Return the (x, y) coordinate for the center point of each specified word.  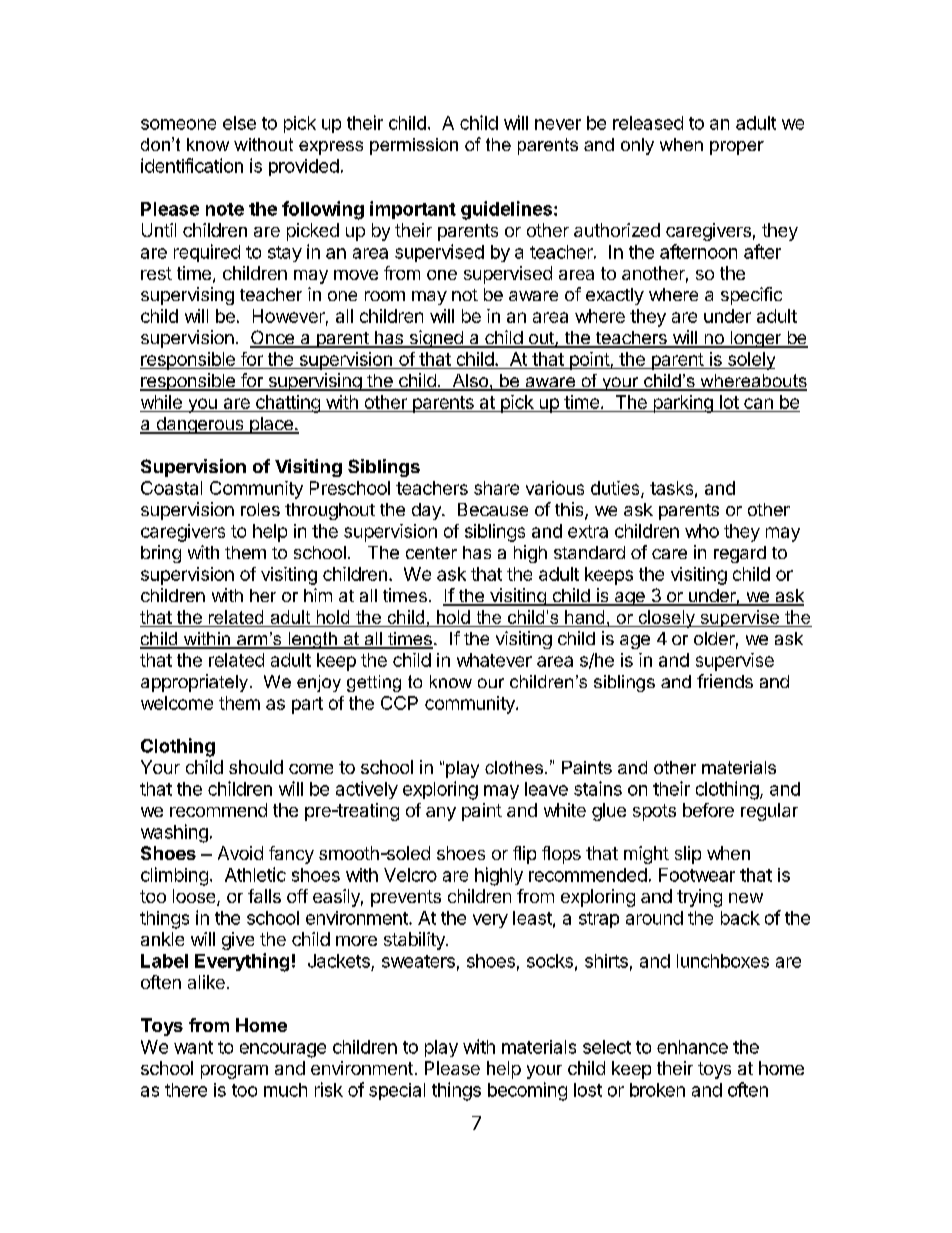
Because (493, 509)
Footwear (697, 875)
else (239, 123)
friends (725, 681)
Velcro (410, 875)
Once (273, 338)
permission (414, 146)
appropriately (194, 683)
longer (755, 339)
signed (436, 339)
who (702, 531)
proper (737, 148)
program (234, 1072)
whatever (494, 660)
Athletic (255, 874)
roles (260, 509)
